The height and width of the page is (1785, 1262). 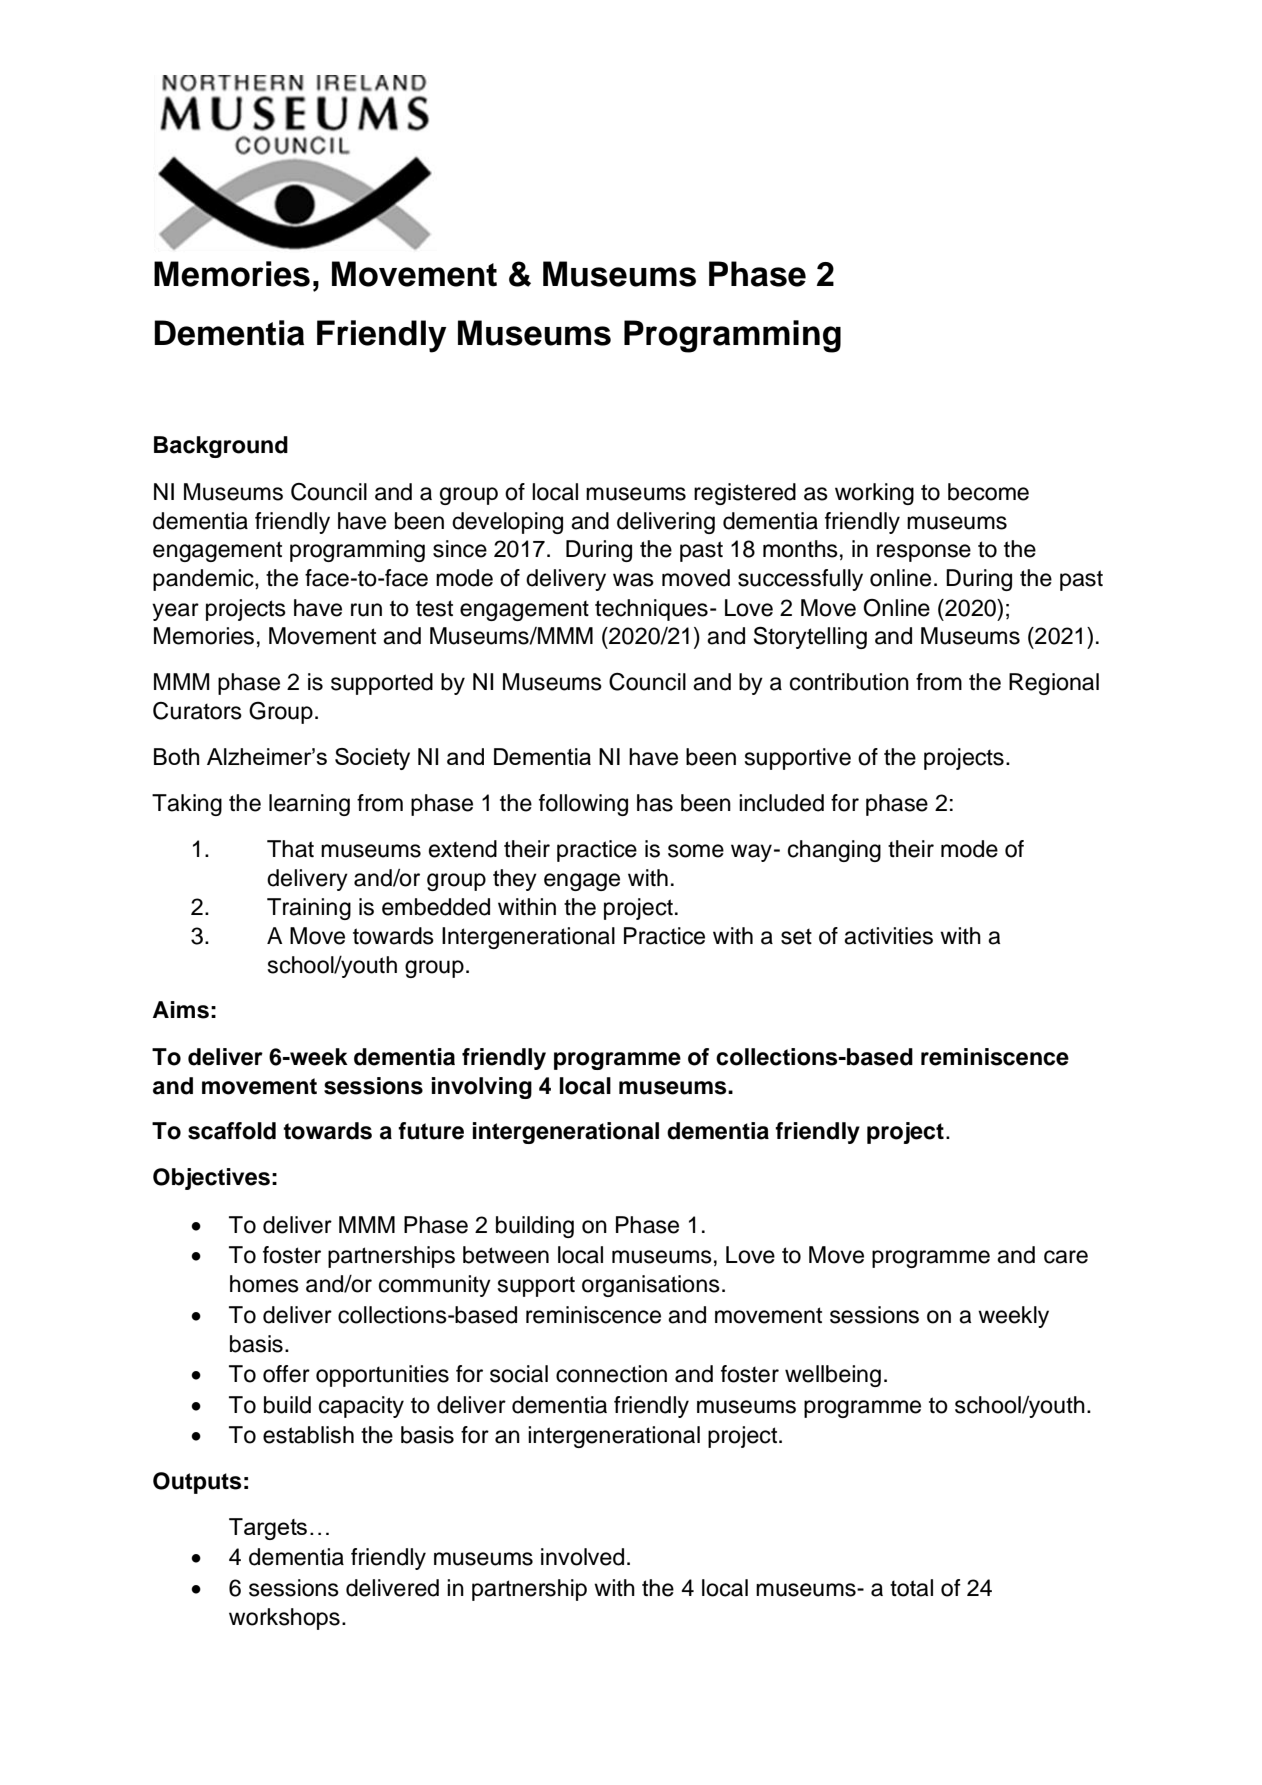 What do you see at coordinates (582, 1557) in the page?
I see `involved` at bounding box center [582, 1557].
